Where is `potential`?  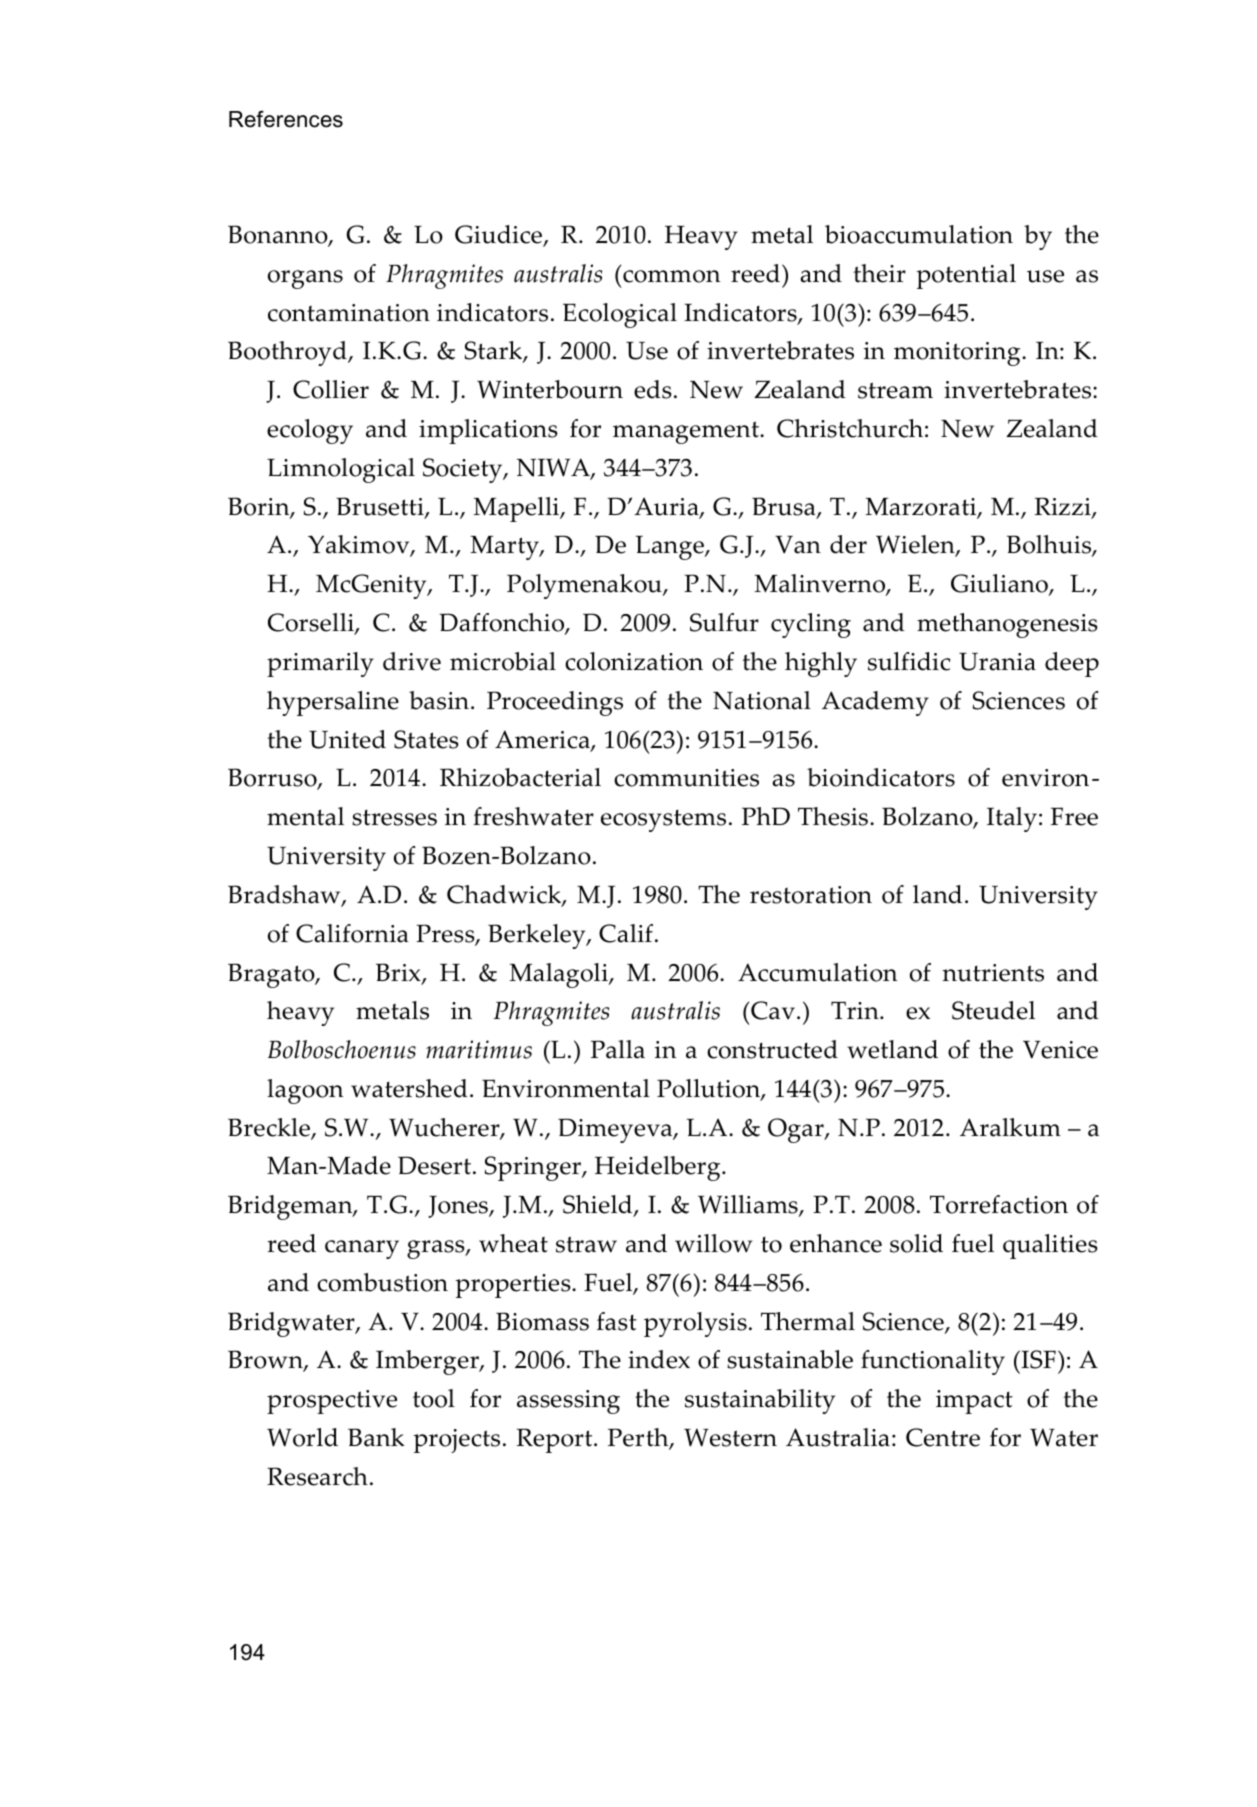 potential is located at coordinates (966, 276).
